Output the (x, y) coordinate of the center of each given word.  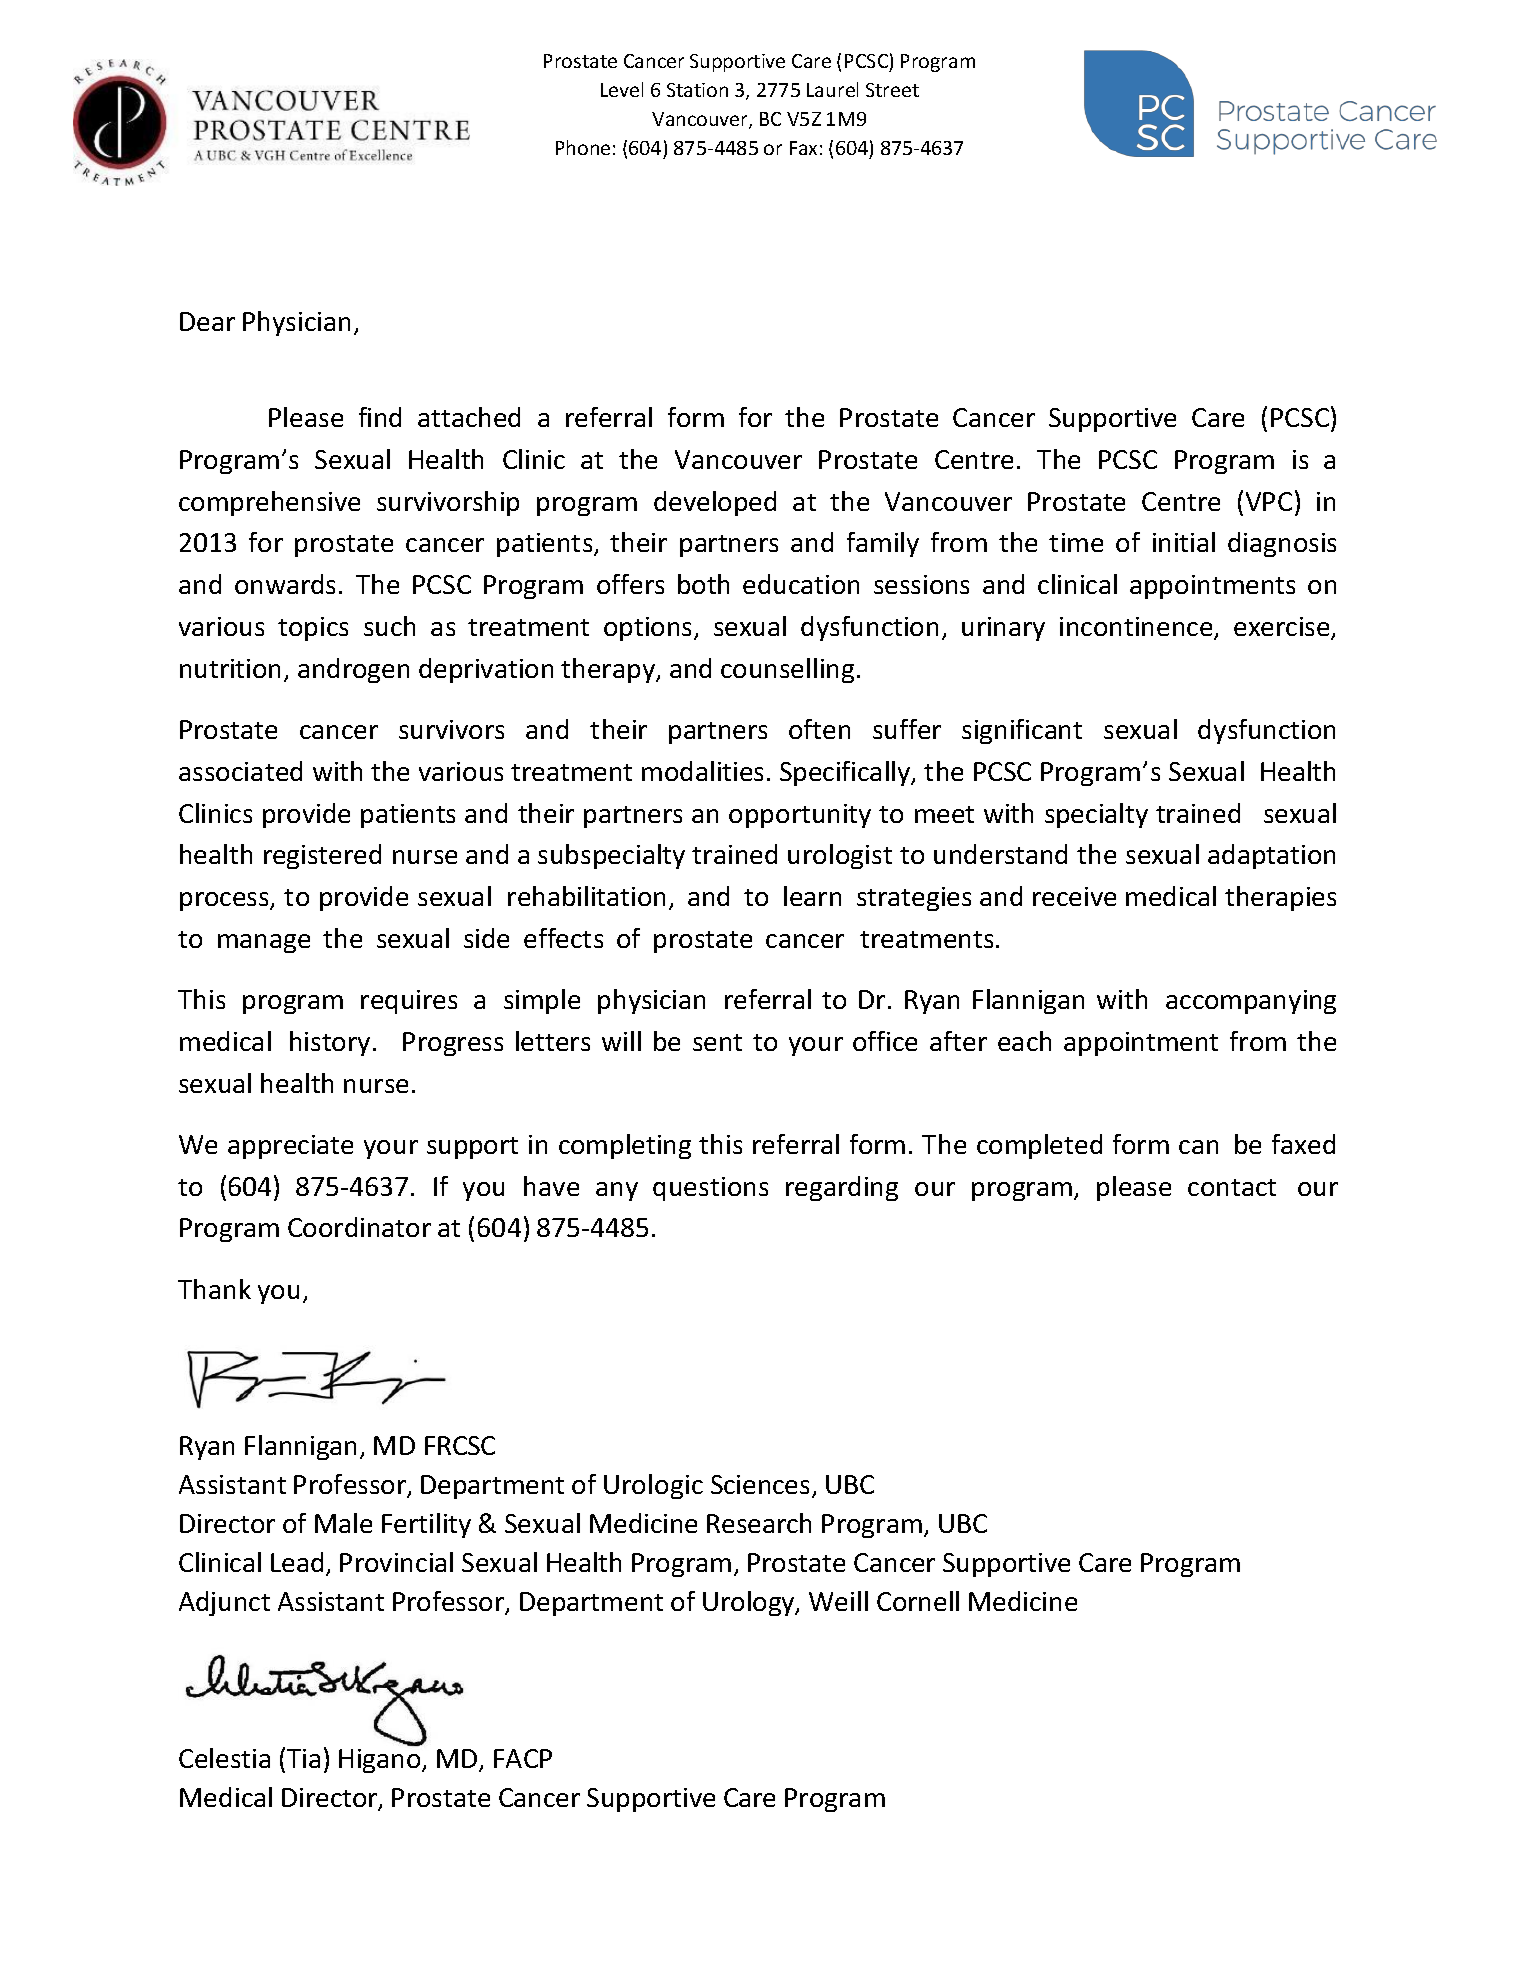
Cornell (918, 1601)
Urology (750, 1603)
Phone (583, 147)
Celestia (224, 1758)
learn (812, 896)
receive (1074, 896)
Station (697, 90)
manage (264, 943)
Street (892, 90)
